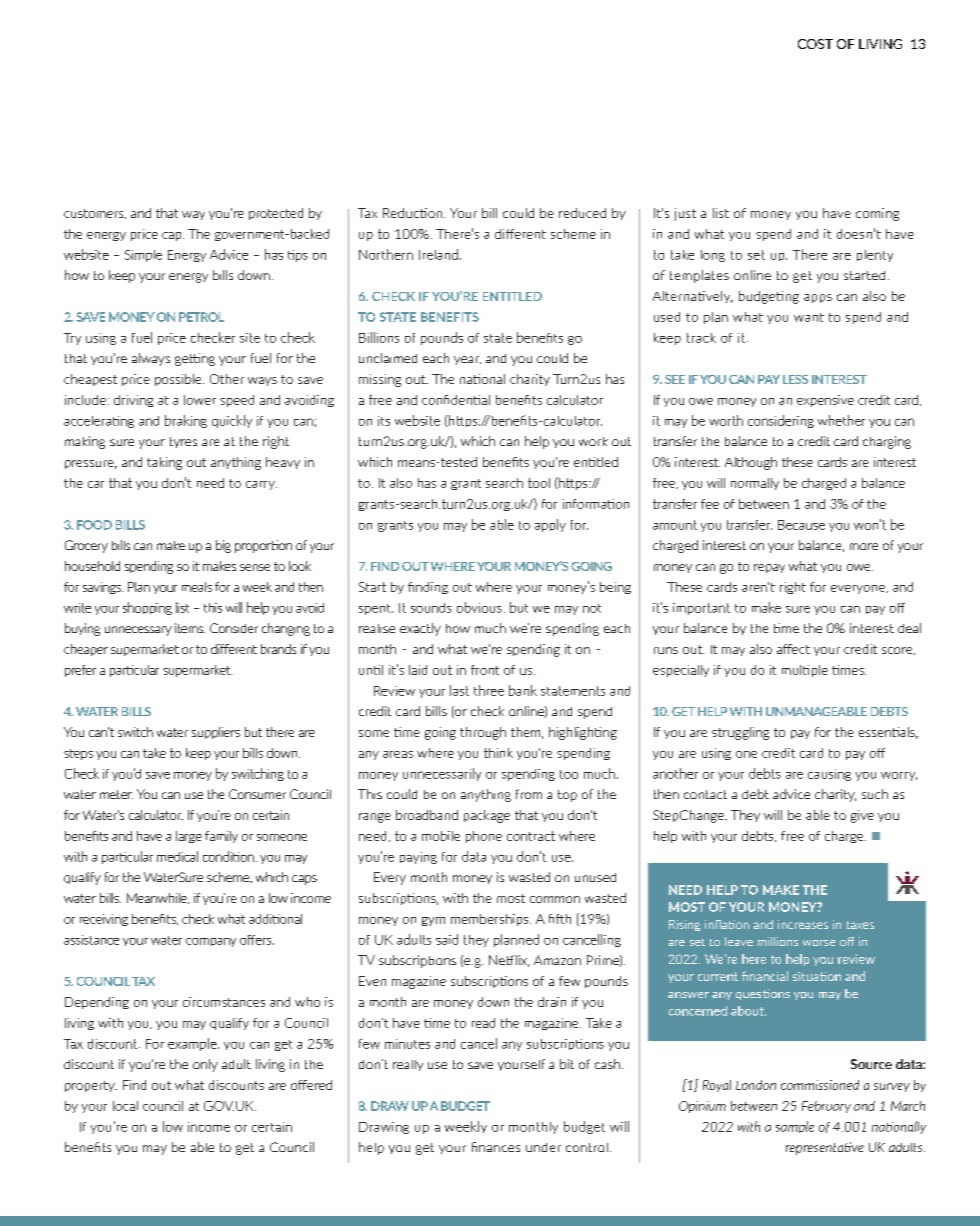 This page has width=980, height=1226. I want to click on local, so click(125, 1106).
